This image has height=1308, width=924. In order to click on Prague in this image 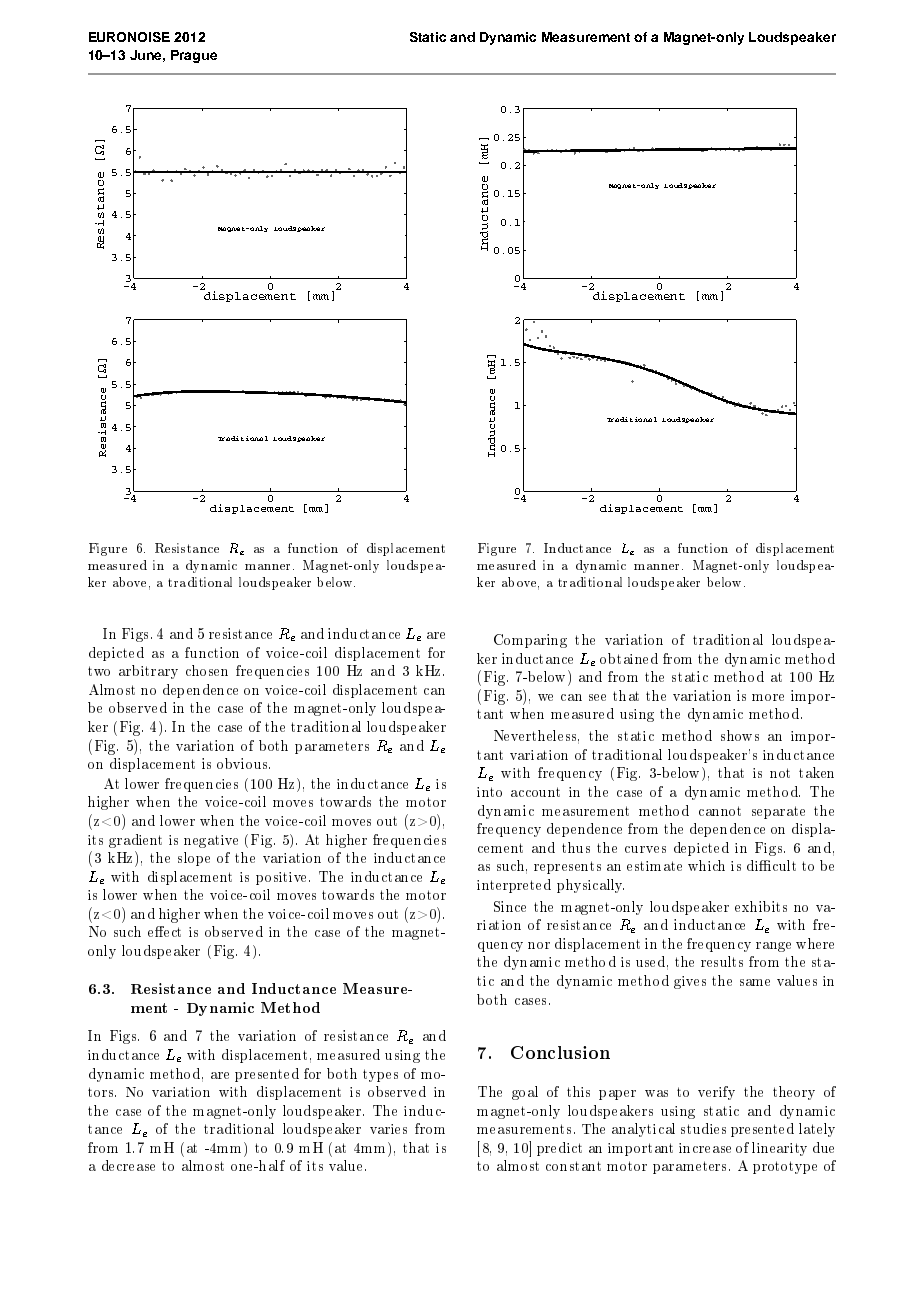, I will do `click(194, 56)`.
